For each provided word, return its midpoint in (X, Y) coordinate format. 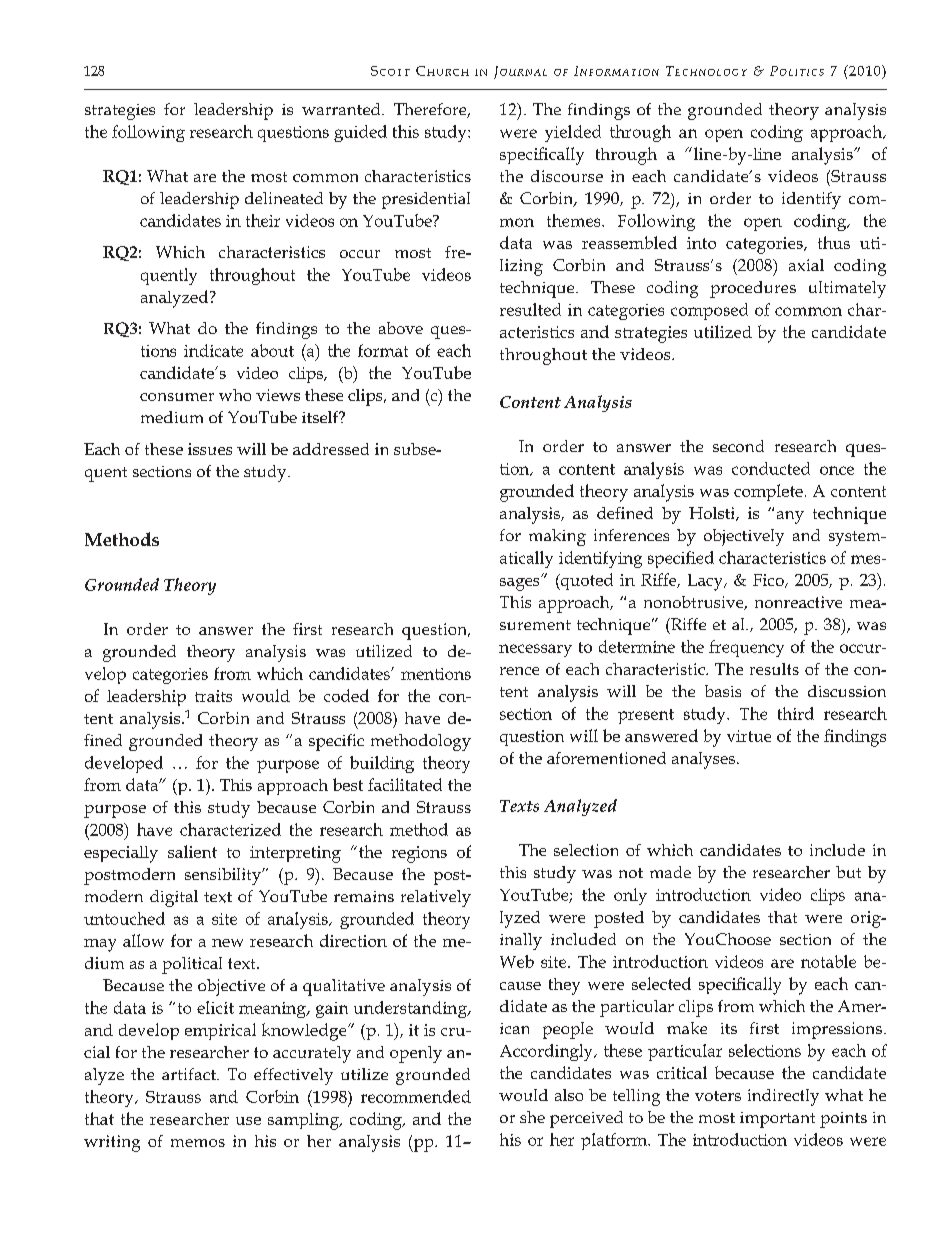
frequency (746, 648)
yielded (573, 133)
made (670, 872)
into (701, 243)
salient (192, 851)
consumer (177, 397)
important (777, 1120)
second (738, 446)
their (263, 220)
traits (213, 696)
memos (198, 1143)
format (383, 350)
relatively (436, 898)
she (532, 1117)
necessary (535, 650)
